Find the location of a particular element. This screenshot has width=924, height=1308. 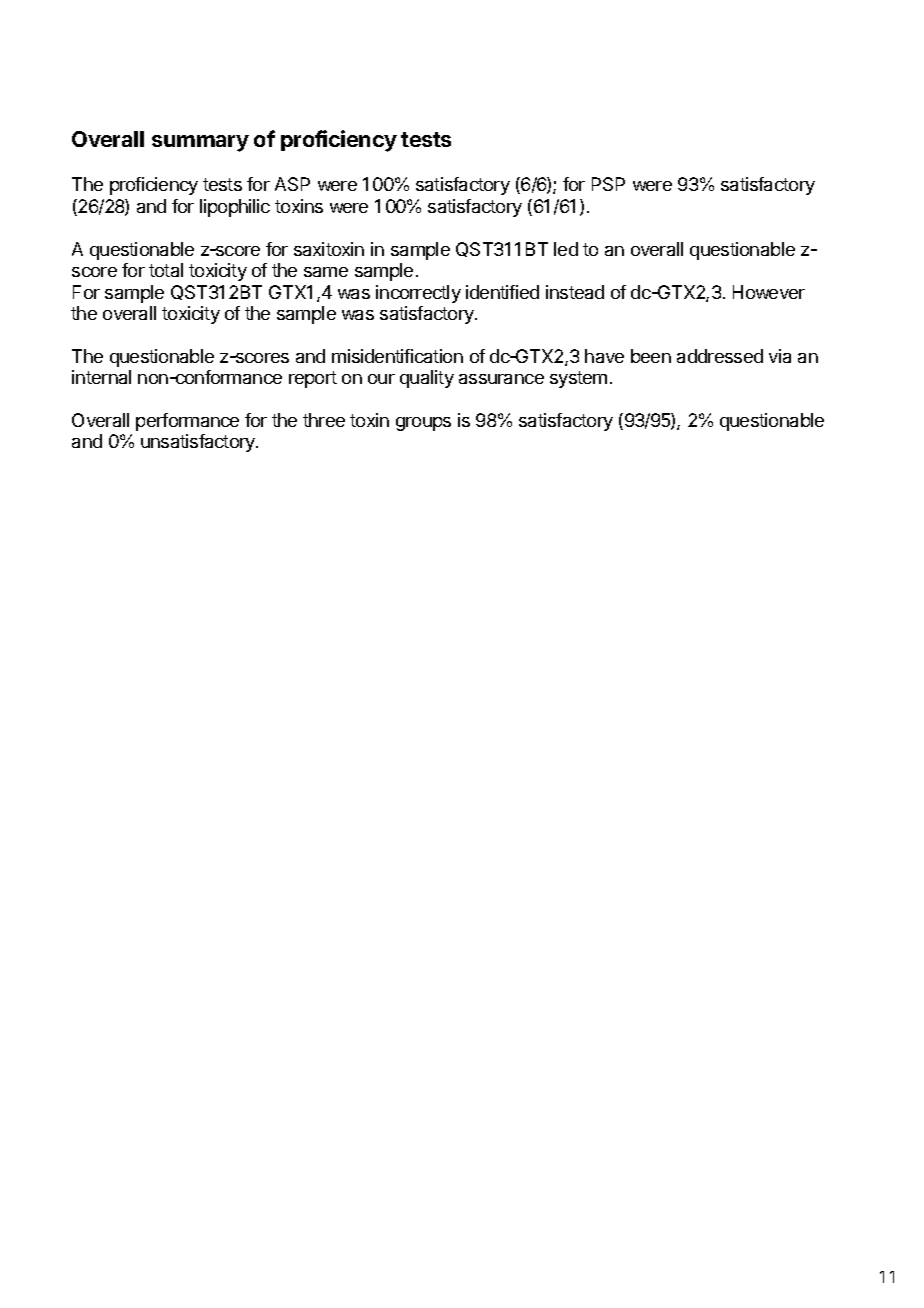

However is located at coordinates (769, 292).
